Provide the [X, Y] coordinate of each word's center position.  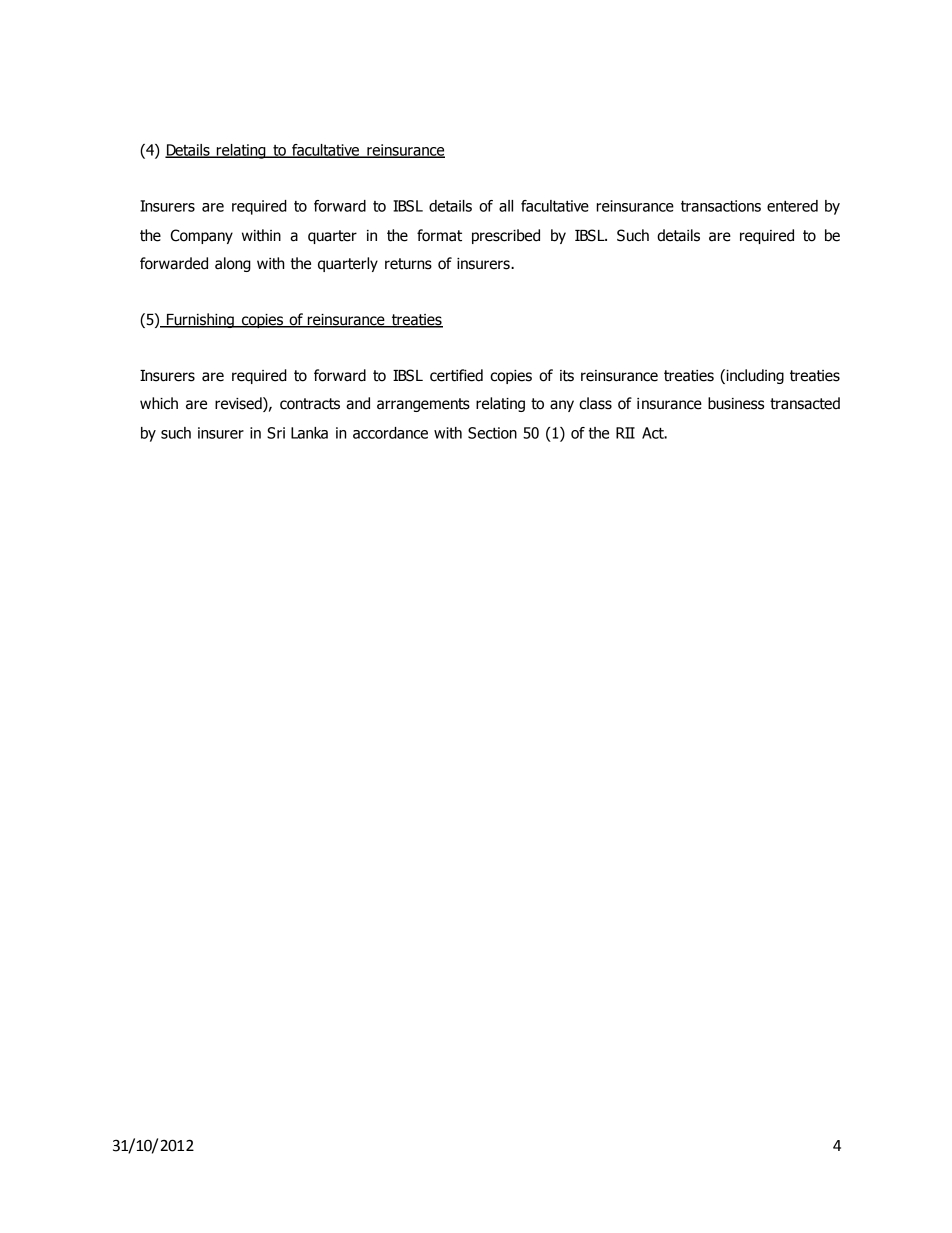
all [506, 206]
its [567, 376]
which [159, 403]
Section [492, 433]
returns [408, 264]
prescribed [506, 236]
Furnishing [200, 320]
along [233, 264]
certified [456, 375]
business [736, 403]
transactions [721, 206]
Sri [276, 433]
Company [202, 236]
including [754, 376]
